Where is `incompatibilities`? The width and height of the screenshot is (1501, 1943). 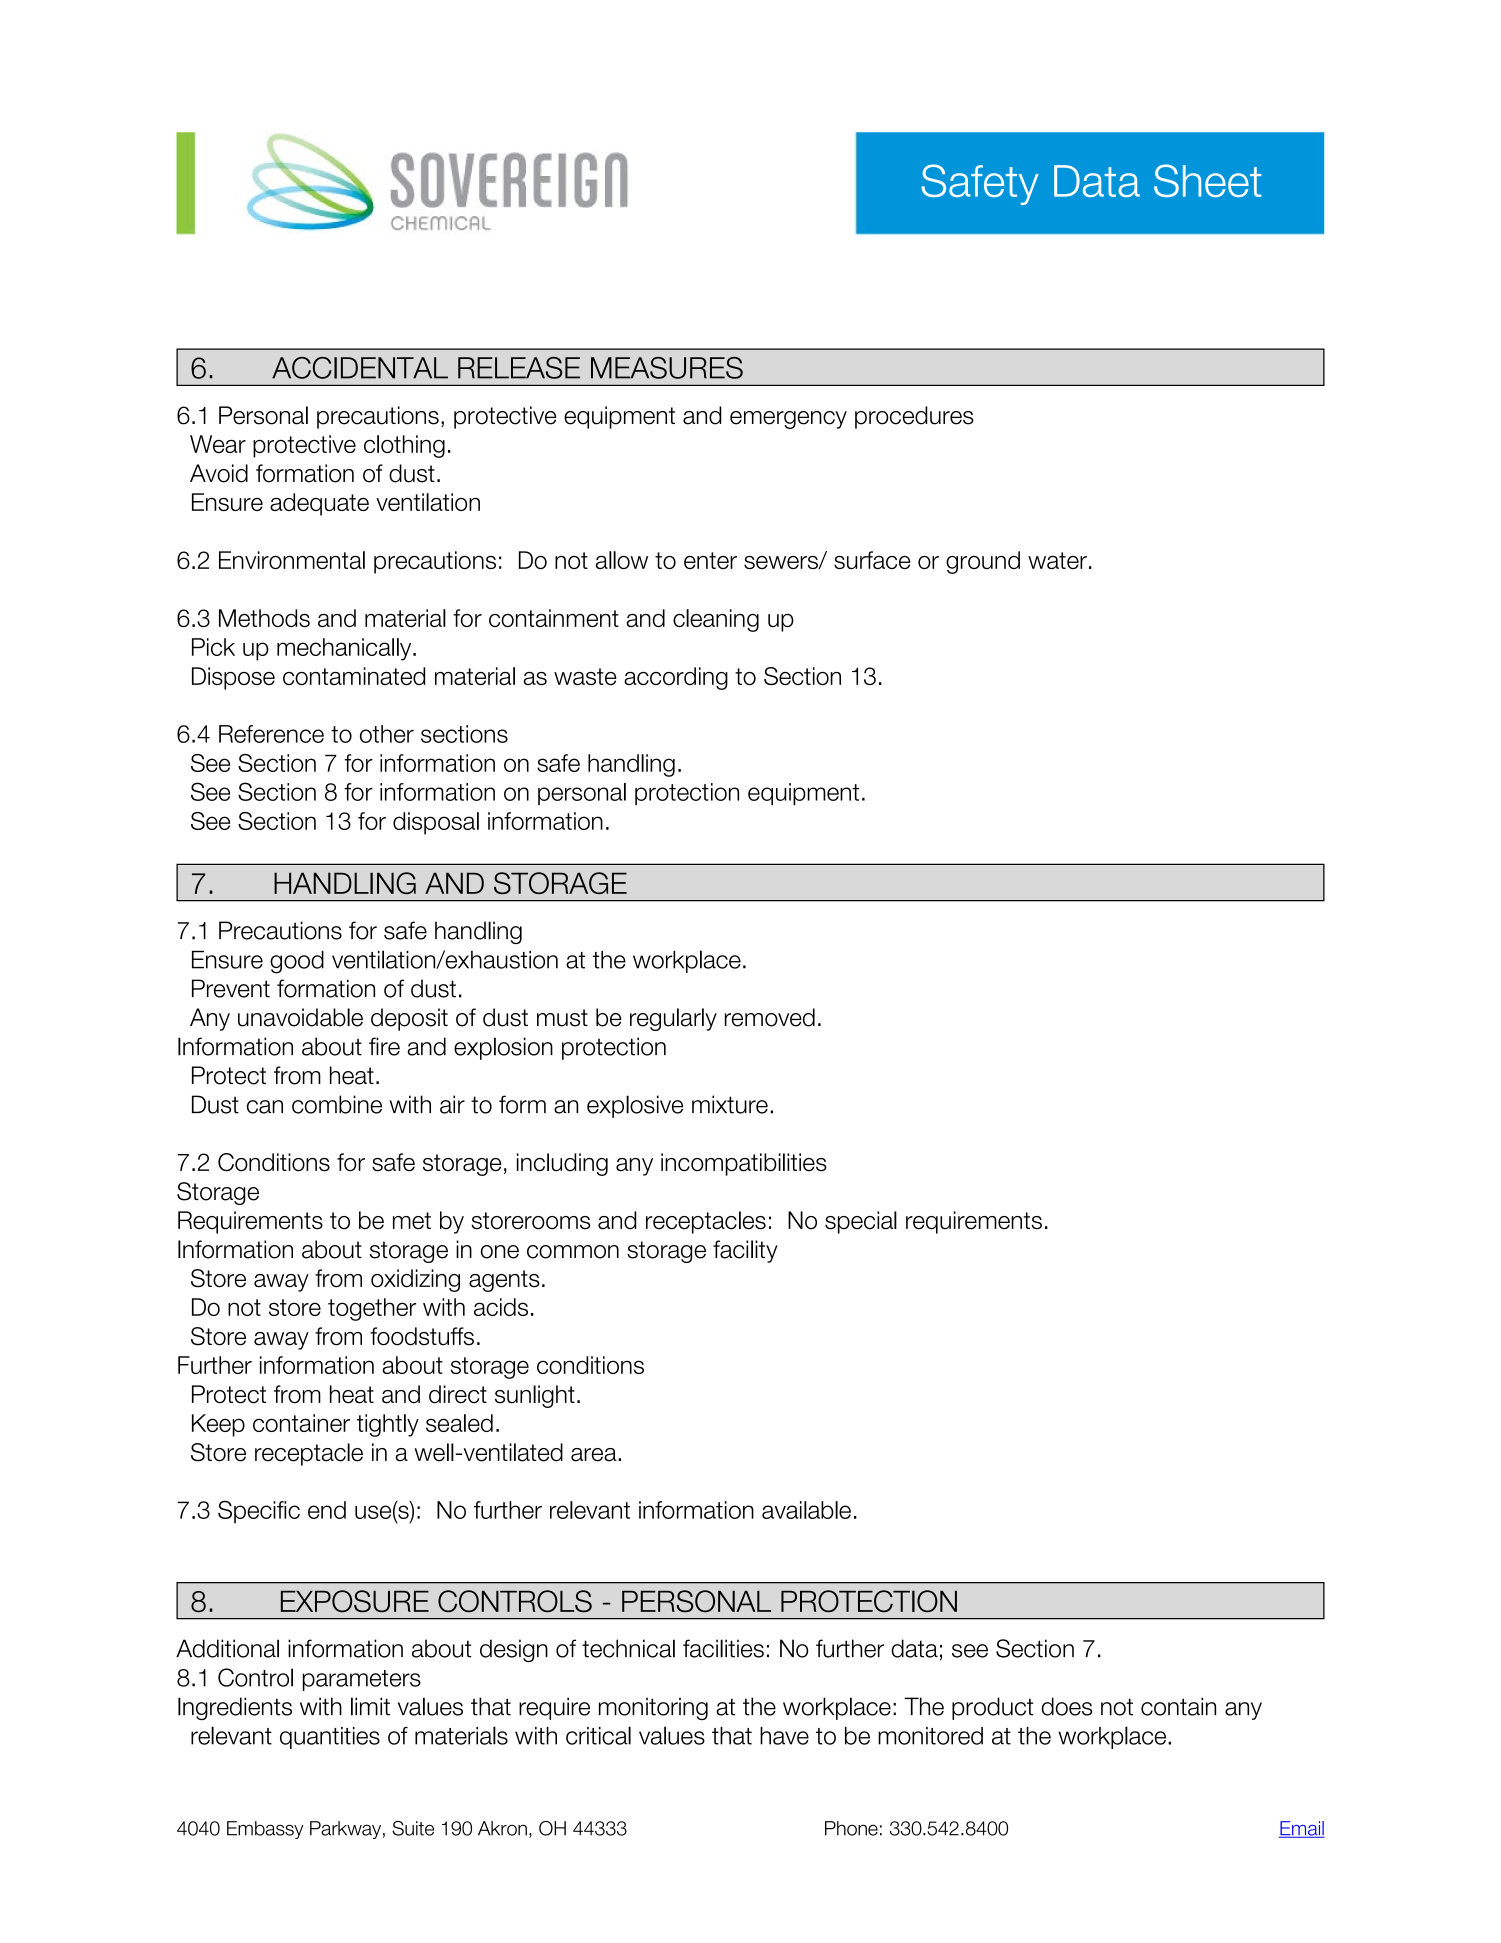 incompatibilities is located at coordinates (744, 1164).
